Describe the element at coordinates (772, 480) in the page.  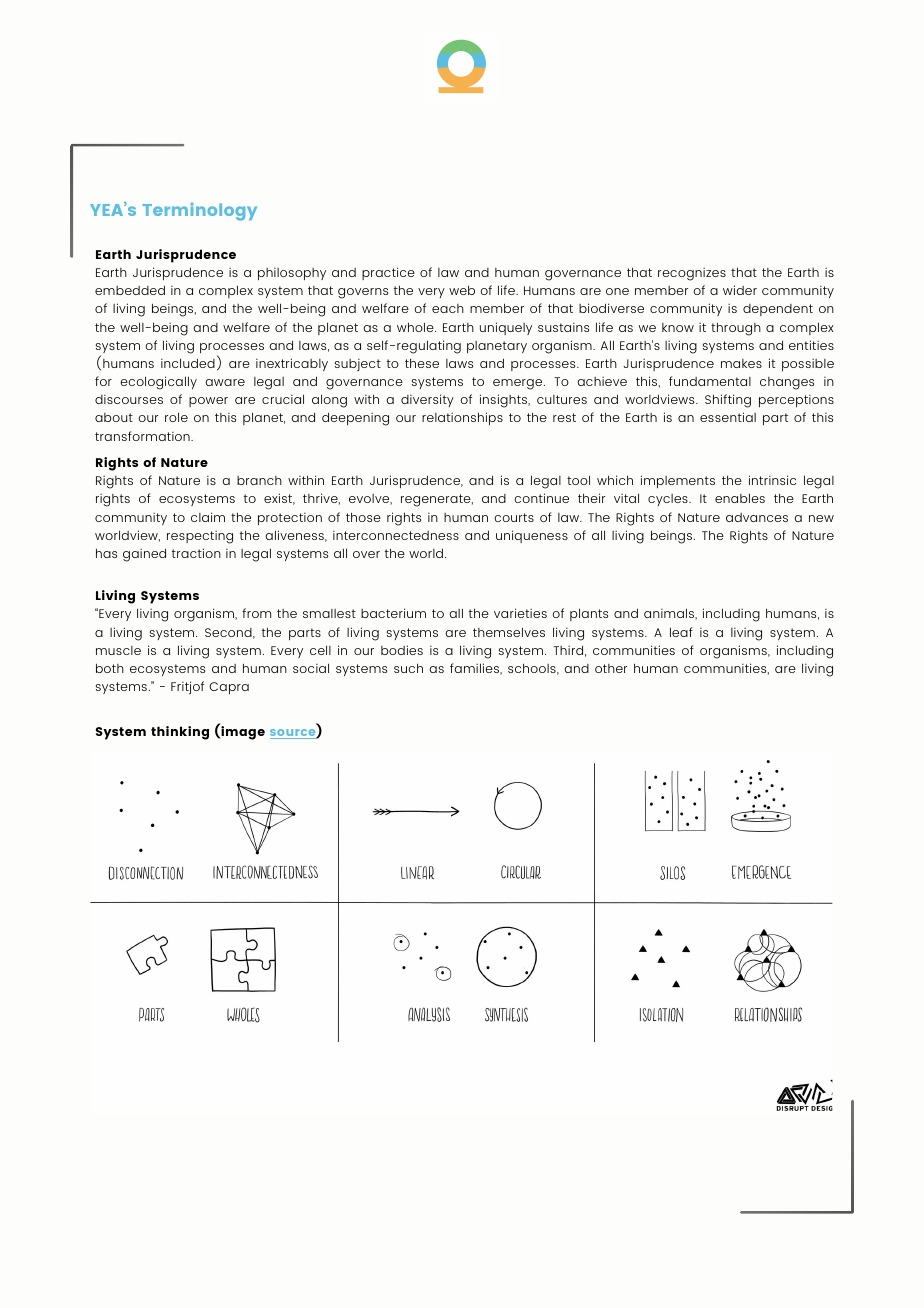
I see `intrinsic` at that location.
